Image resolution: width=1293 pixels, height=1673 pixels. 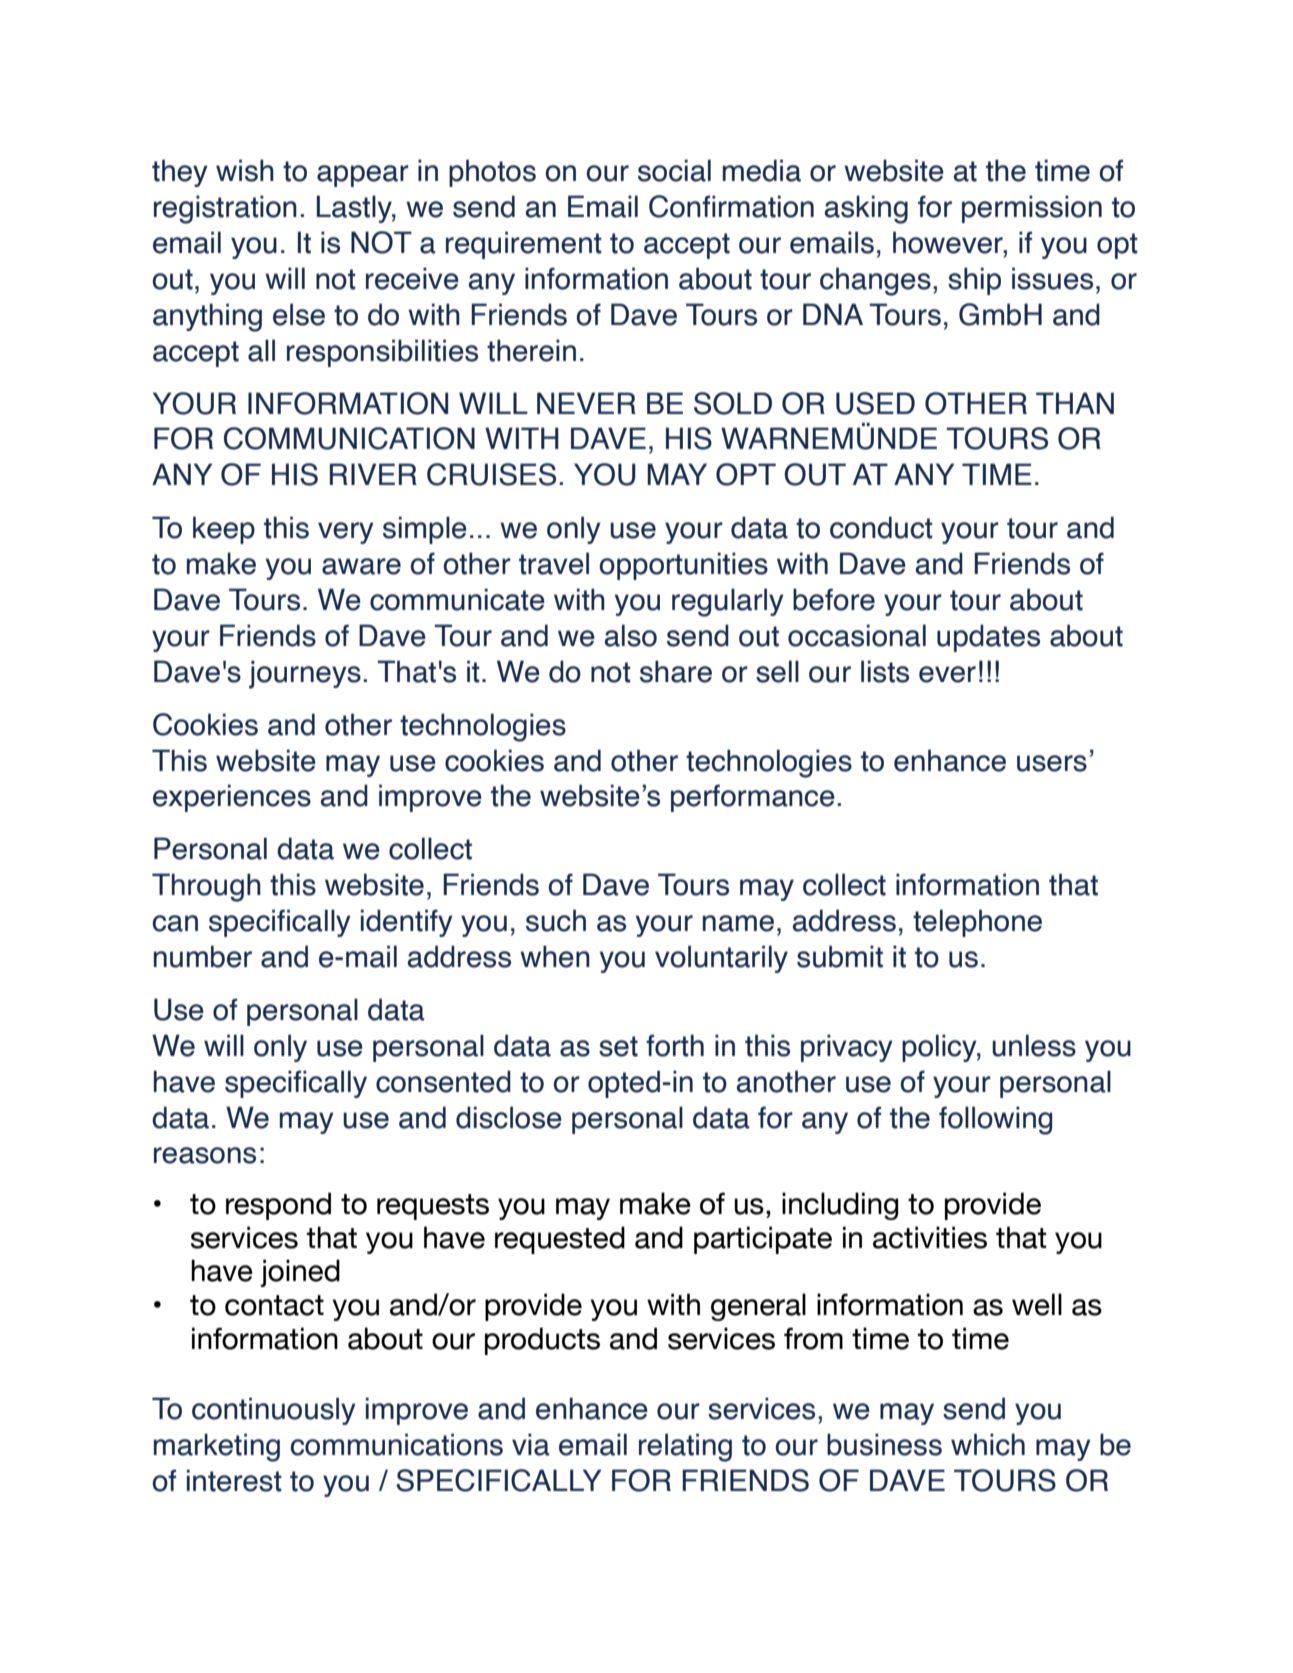 What do you see at coordinates (274, 1411) in the screenshot?
I see `continuously` at bounding box center [274, 1411].
